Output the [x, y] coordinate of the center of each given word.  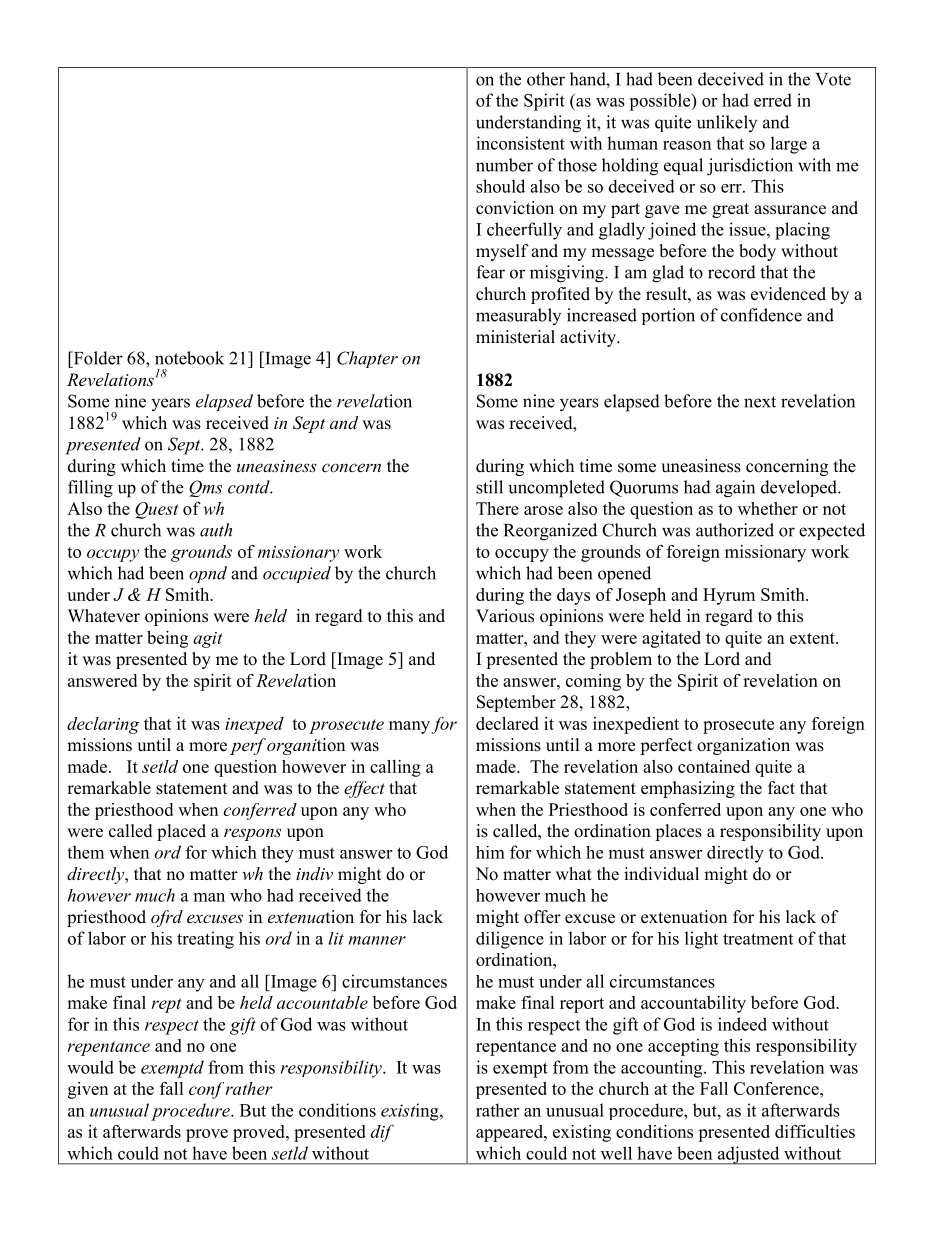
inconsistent [520, 143]
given [88, 1090]
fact [781, 788]
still [489, 487]
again [735, 489]
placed [181, 832]
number [504, 165]
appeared [510, 1133]
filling [90, 489]
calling [395, 768]
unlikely [727, 123]
